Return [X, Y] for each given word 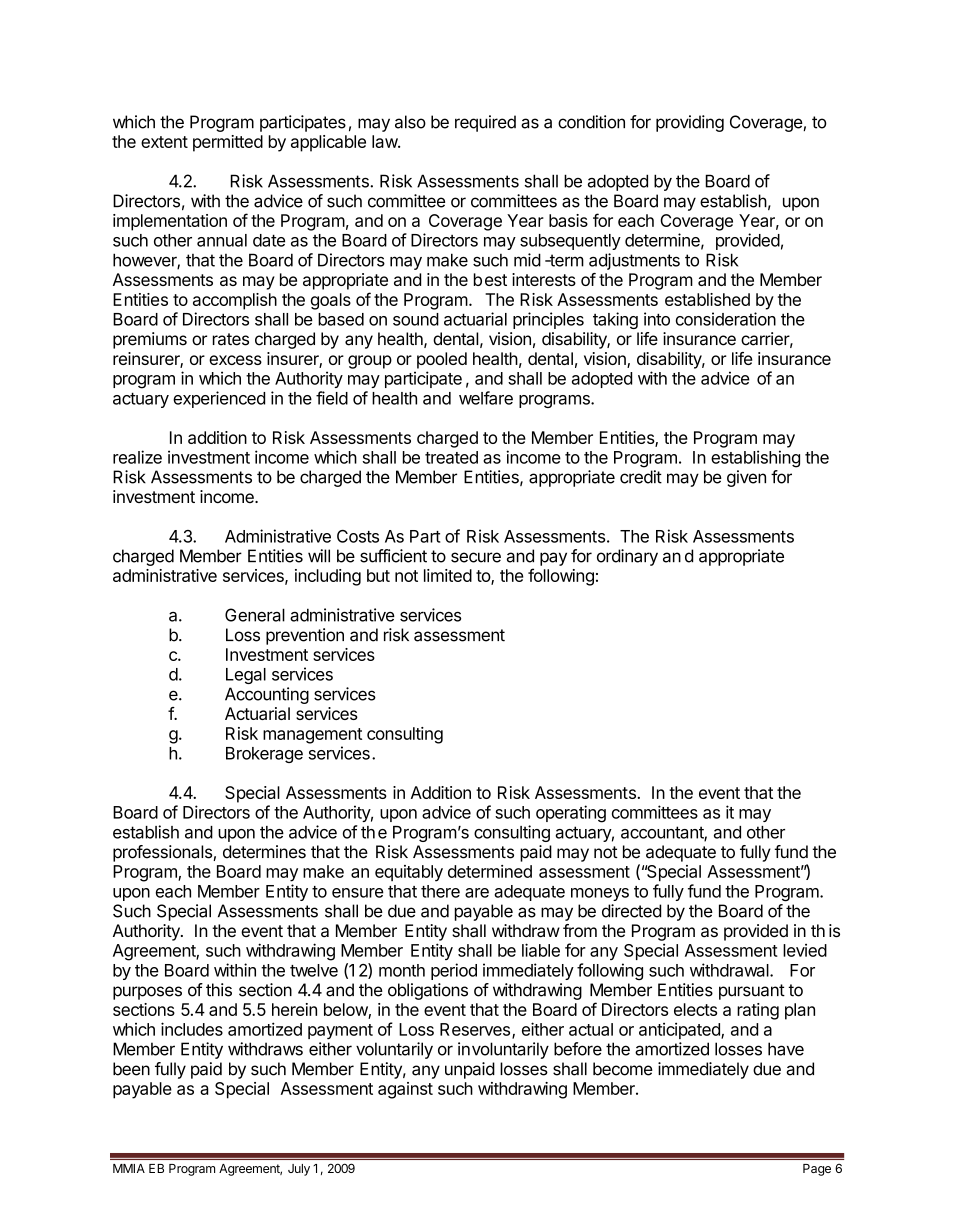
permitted [228, 143]
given [746, 478]
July [299, 1170]
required [485, 123]
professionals [163, 853]
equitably [409, 873]
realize [137, 457]
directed [631, 911]
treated [451, 457]
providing [690, 123]
